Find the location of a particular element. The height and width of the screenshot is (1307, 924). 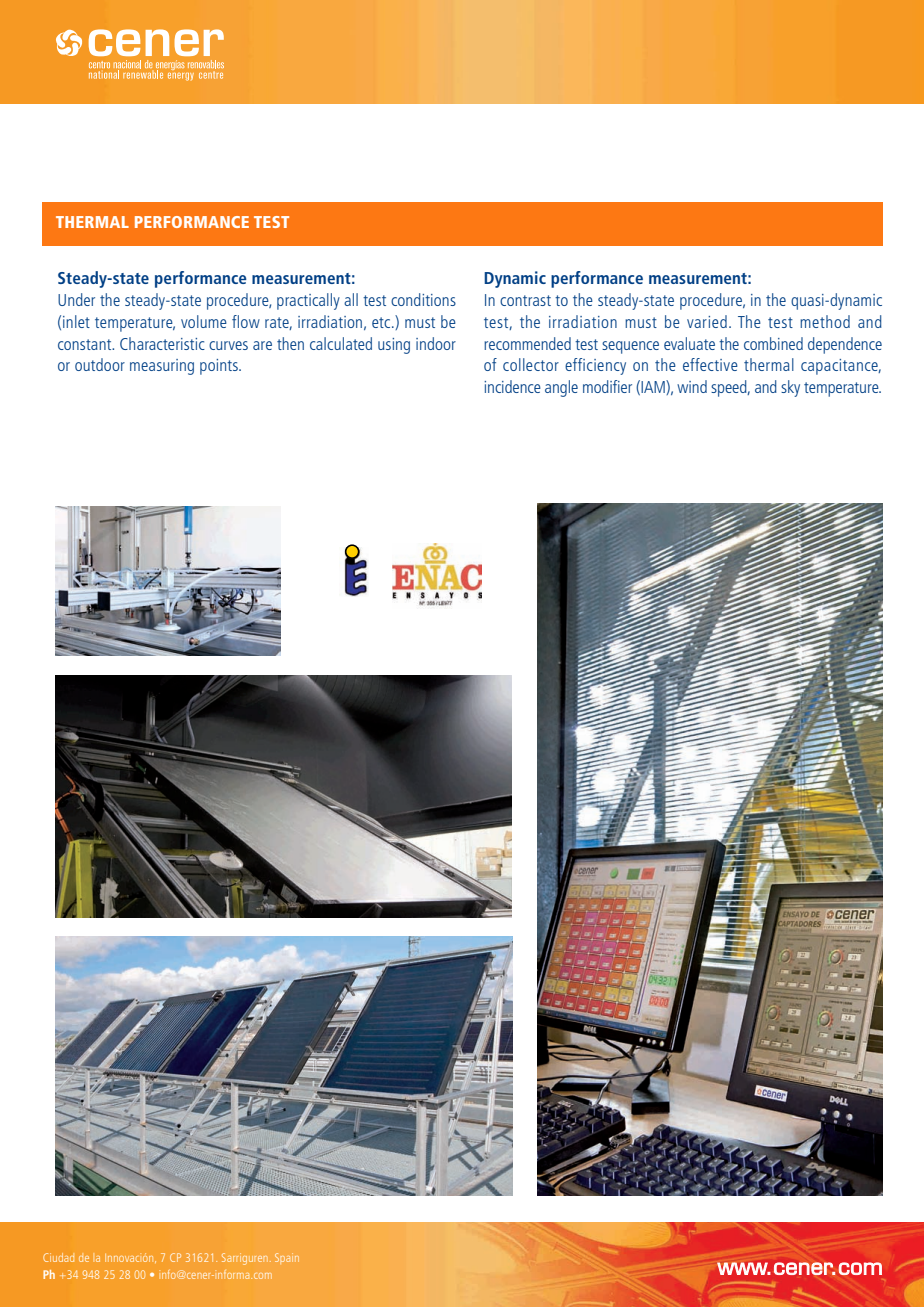

angle is located at coordinates (561, 388).
